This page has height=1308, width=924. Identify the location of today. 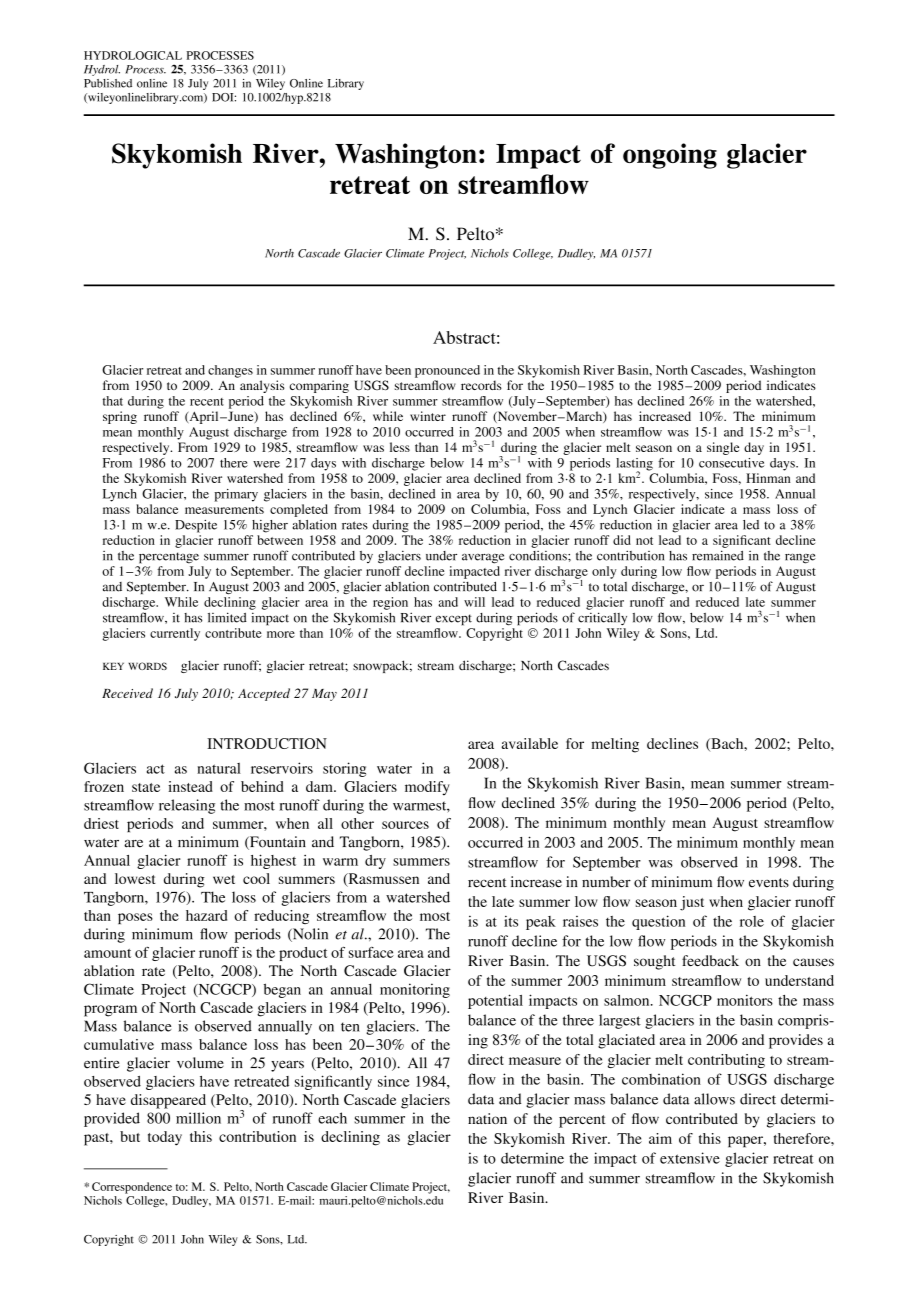
(165, 1138).
